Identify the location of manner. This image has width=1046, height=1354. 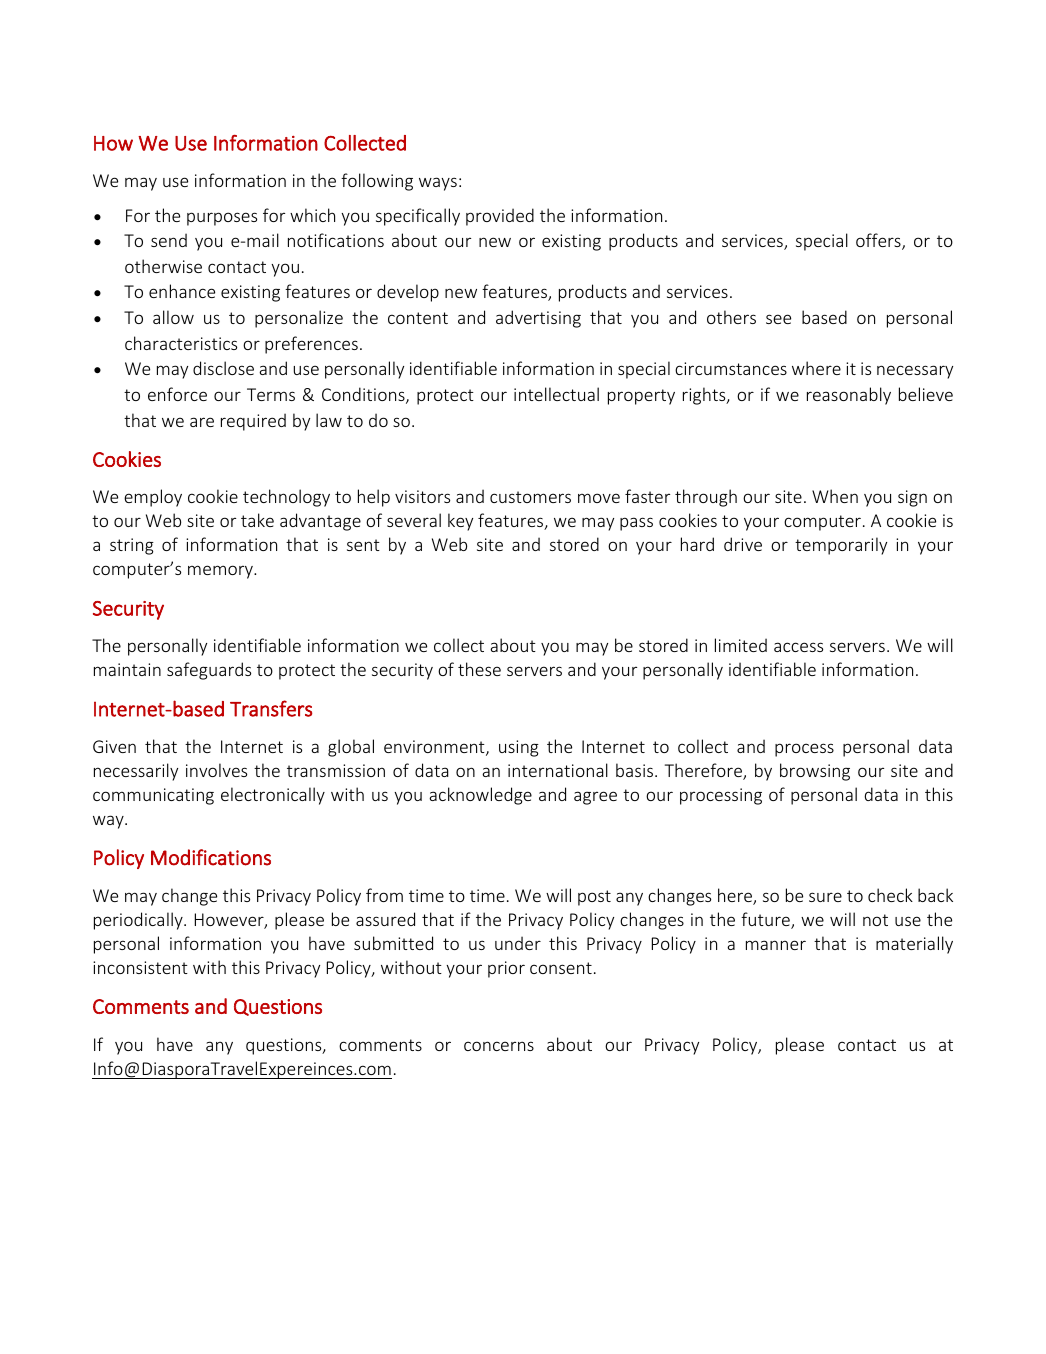
(776, 945).
